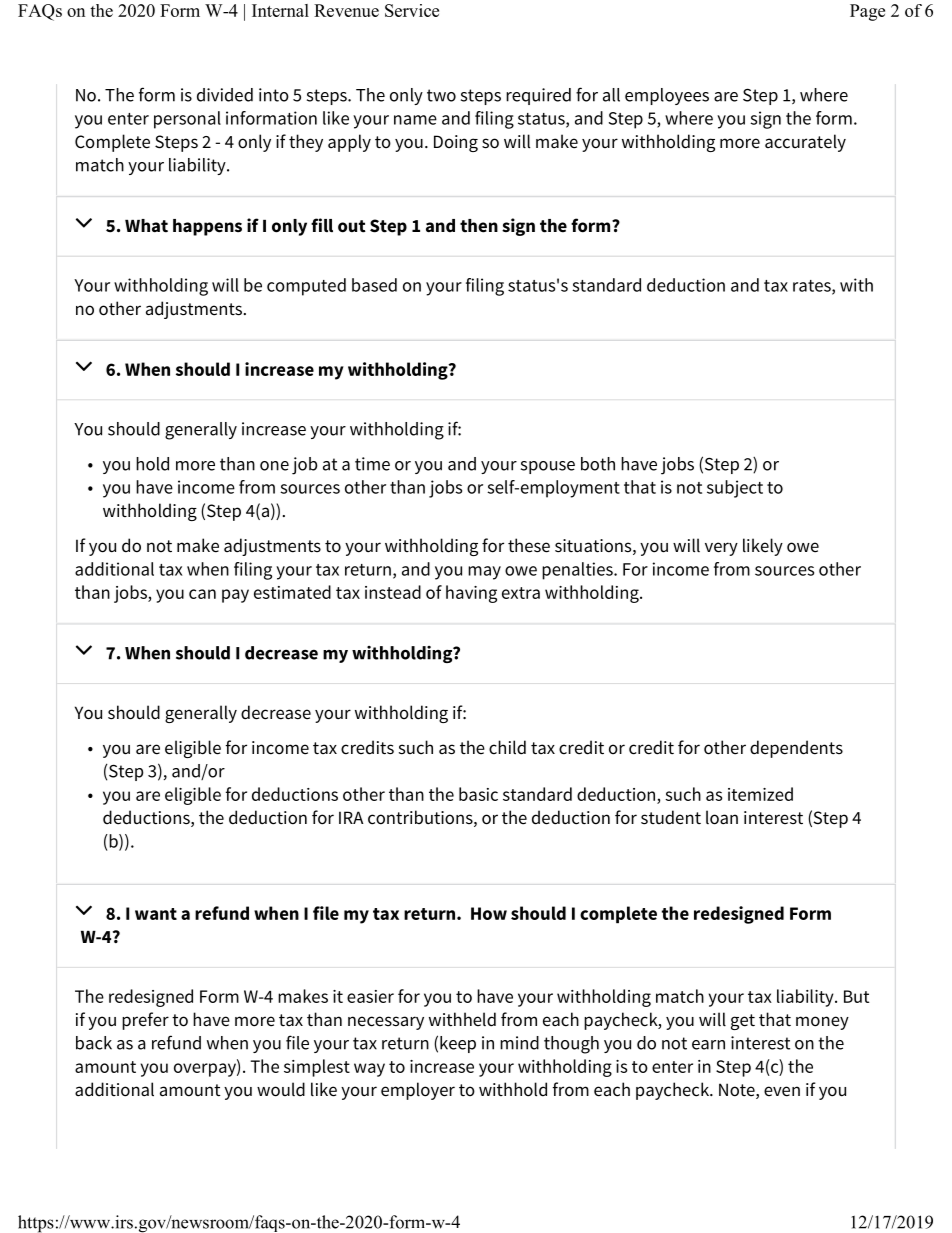 This screenshot has height=1233, width=952. I want to click on rates, so click(813, 287).
